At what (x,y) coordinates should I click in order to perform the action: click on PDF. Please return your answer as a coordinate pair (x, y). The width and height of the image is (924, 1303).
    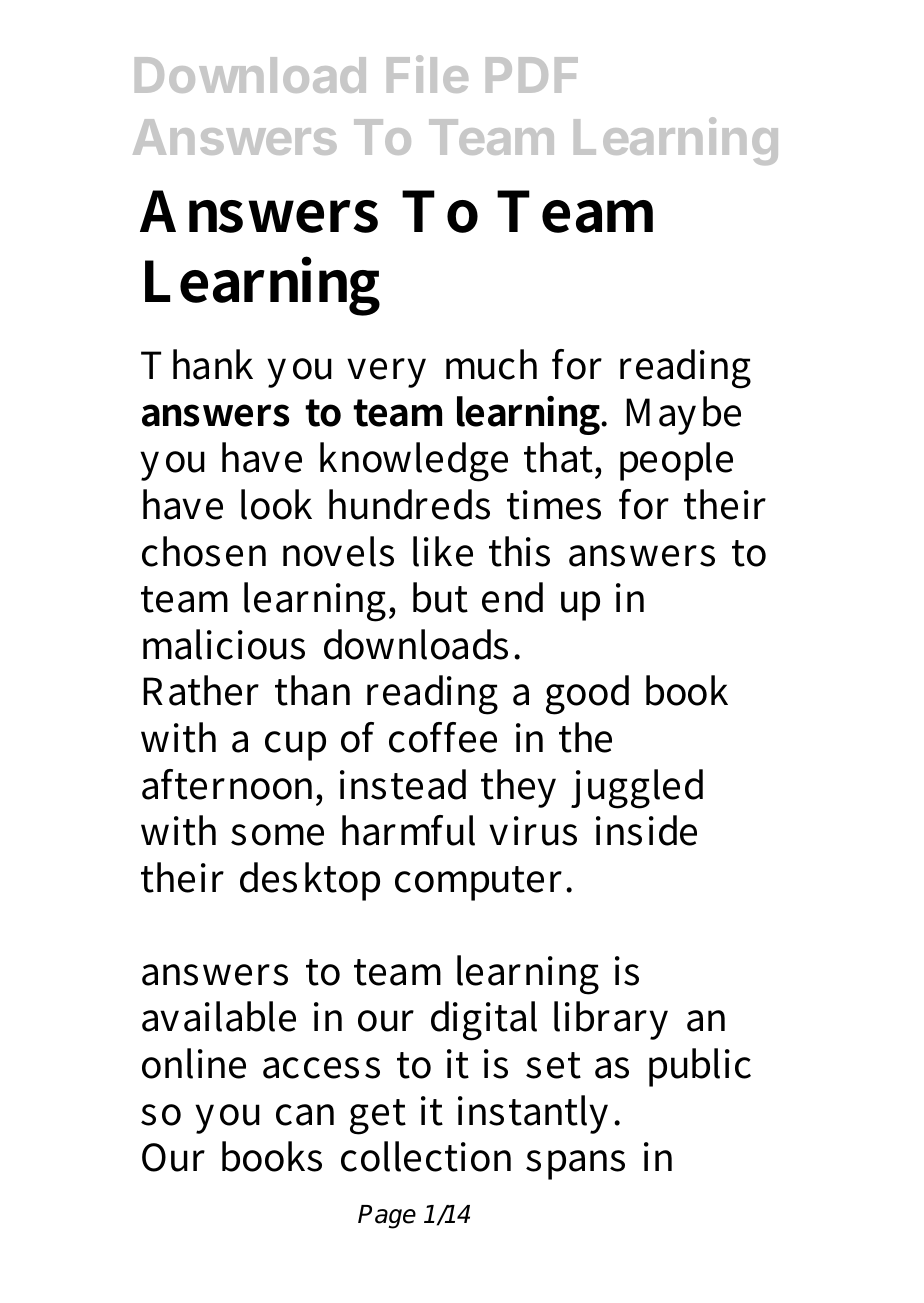
    Looking at the image, I should click on (532, 75).
